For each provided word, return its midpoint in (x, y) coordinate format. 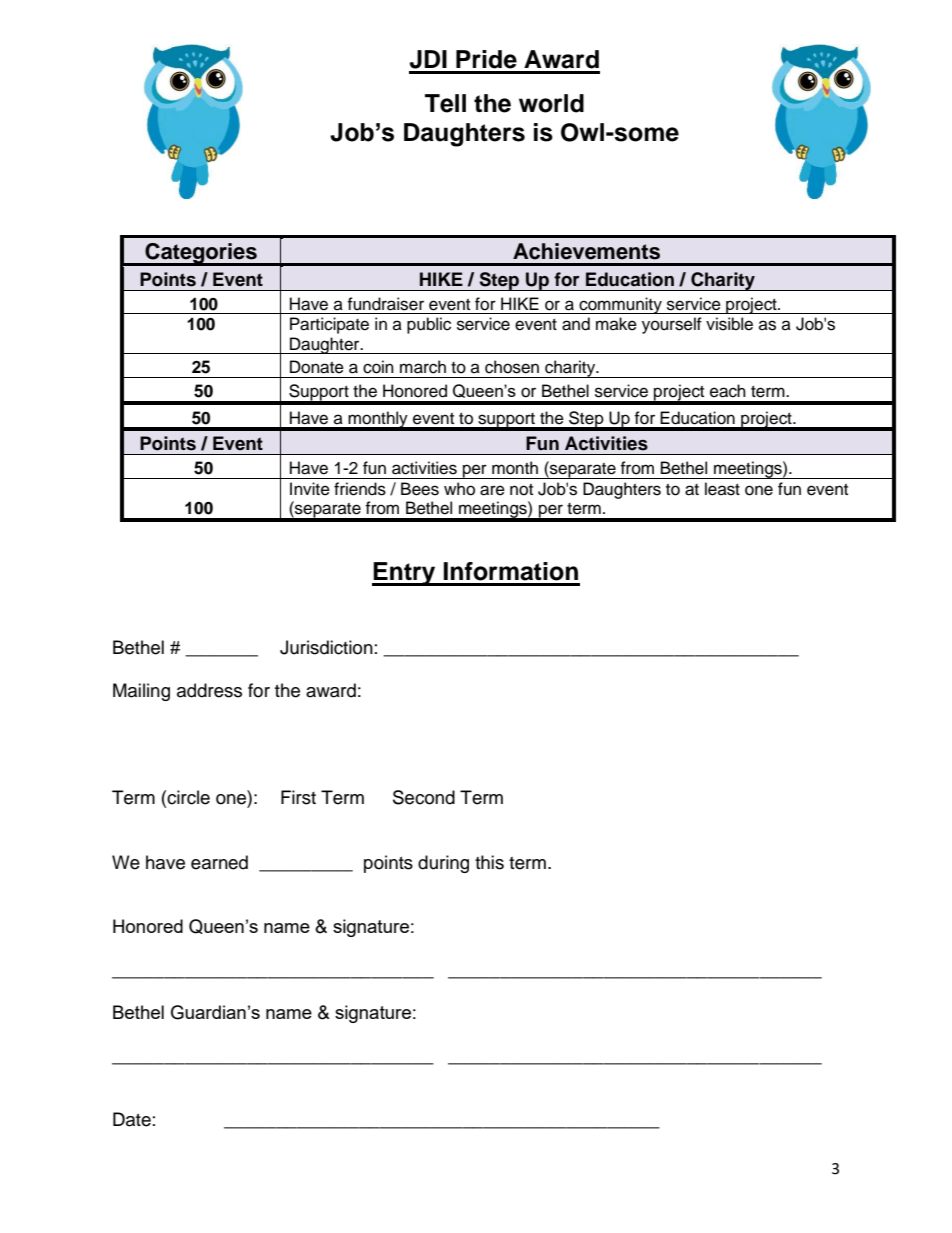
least (722, 489)
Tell (445, 103)
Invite (310, 489)
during (443, 864)
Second (424, 797)
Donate (317, 367)
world (551, 103)
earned (219, 862)
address (209, 690)
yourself (672, 325)
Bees (420, 489)
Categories (201, 254)
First (298, 797)
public (429, 325)
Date (132, 1119)
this (489, 862)
